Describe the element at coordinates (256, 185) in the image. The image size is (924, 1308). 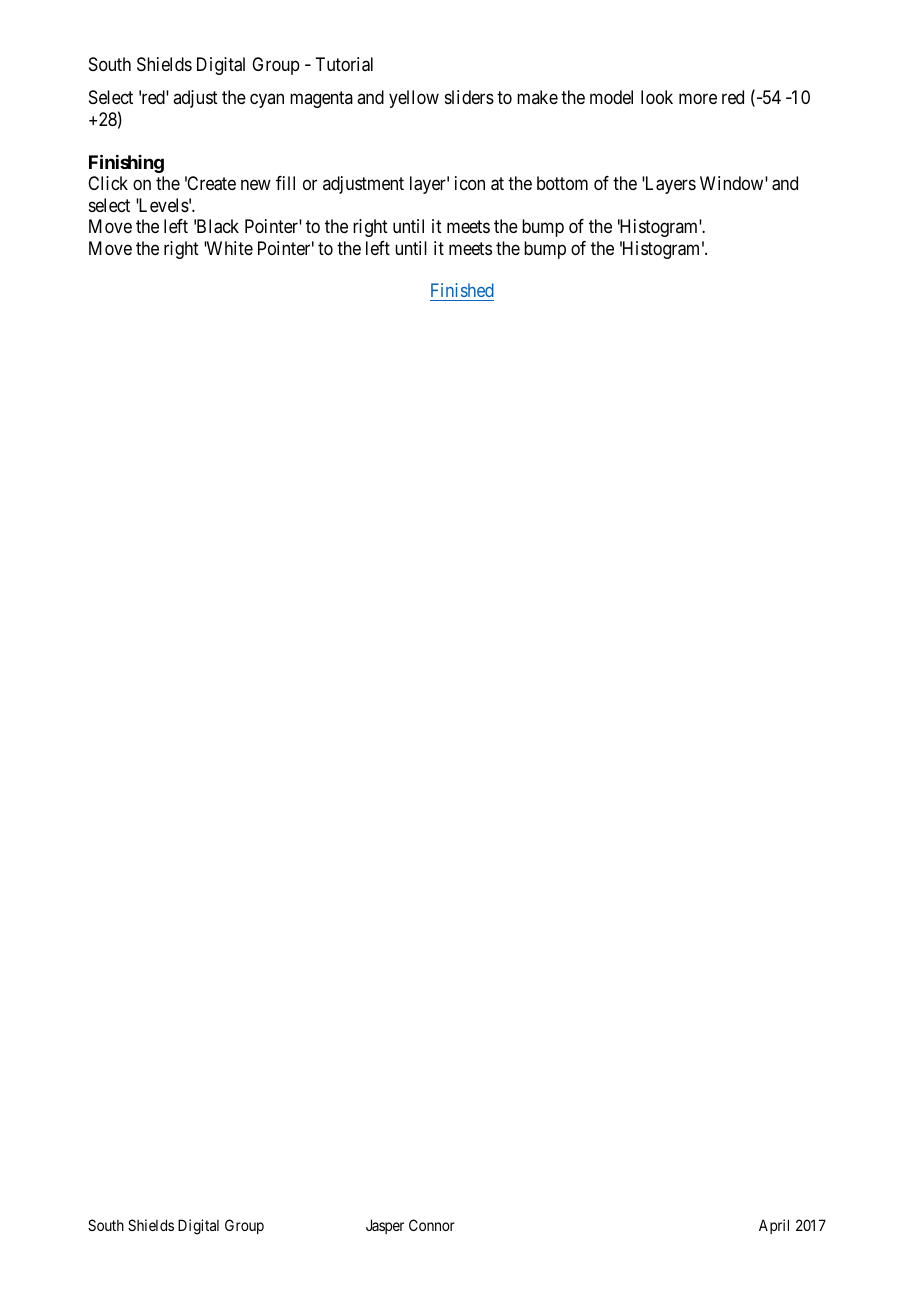
I see `new` at that location.
